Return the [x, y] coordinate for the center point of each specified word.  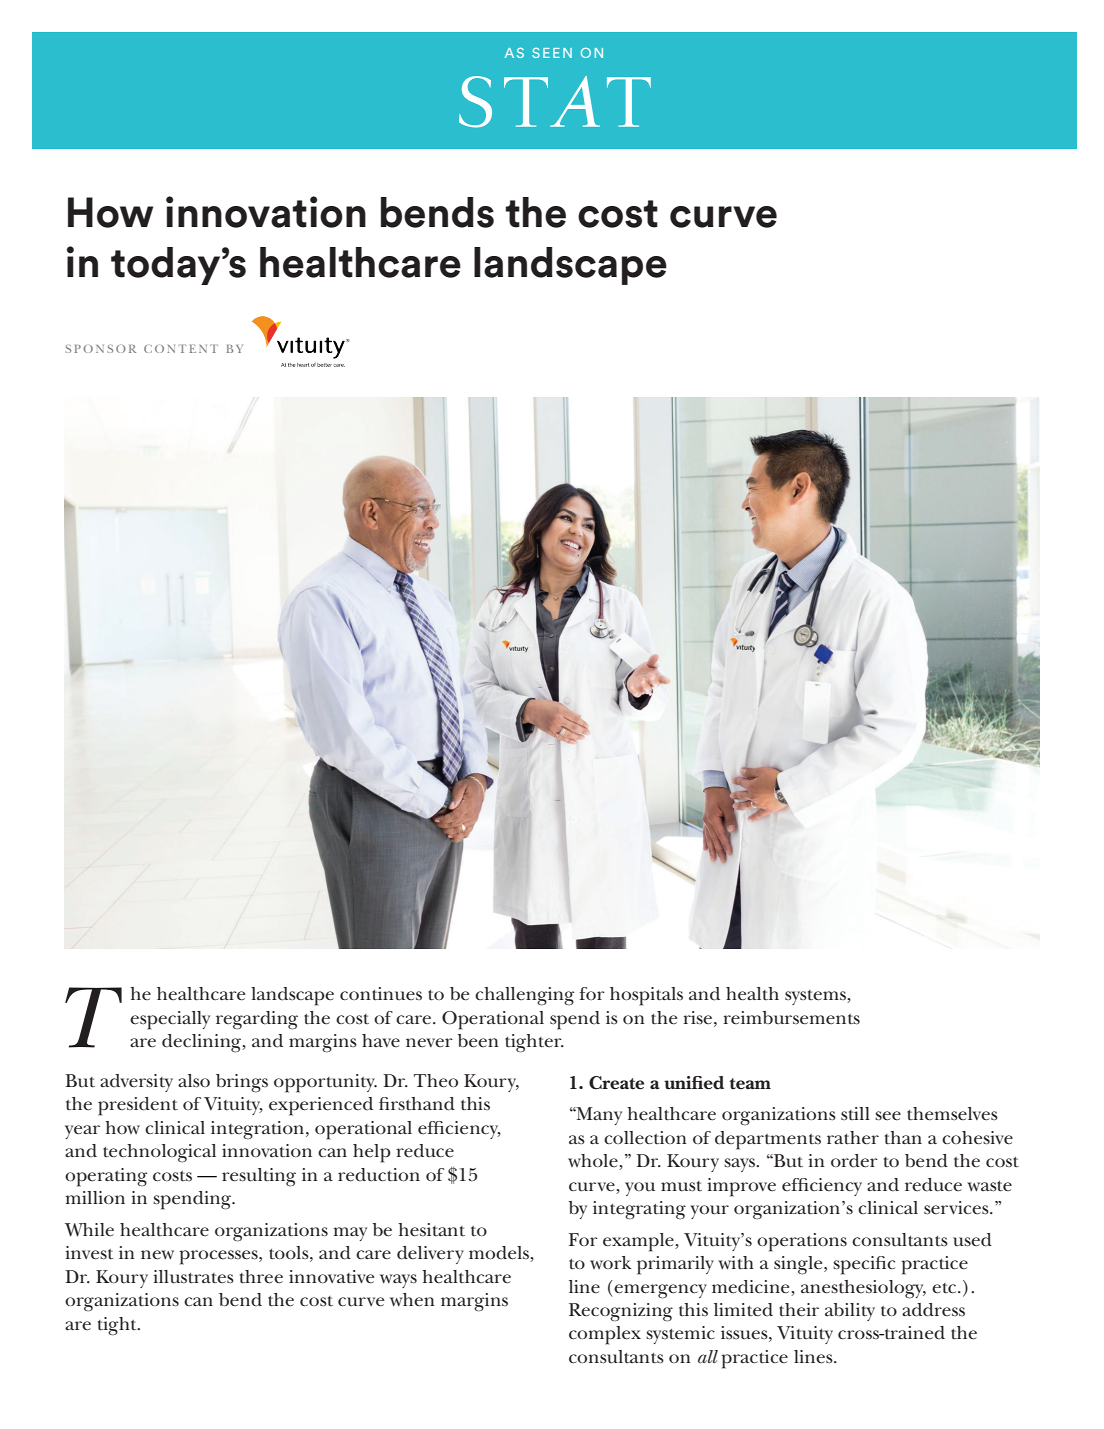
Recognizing [621, 1312]
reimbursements [791, 1018]
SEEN [552, 53]
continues [381, 994]
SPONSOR [100, 349]
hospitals [646, 996]
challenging [524, 996]
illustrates [193, 1277]
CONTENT [181, 349]
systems [816, 997]
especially [170, 1020]
